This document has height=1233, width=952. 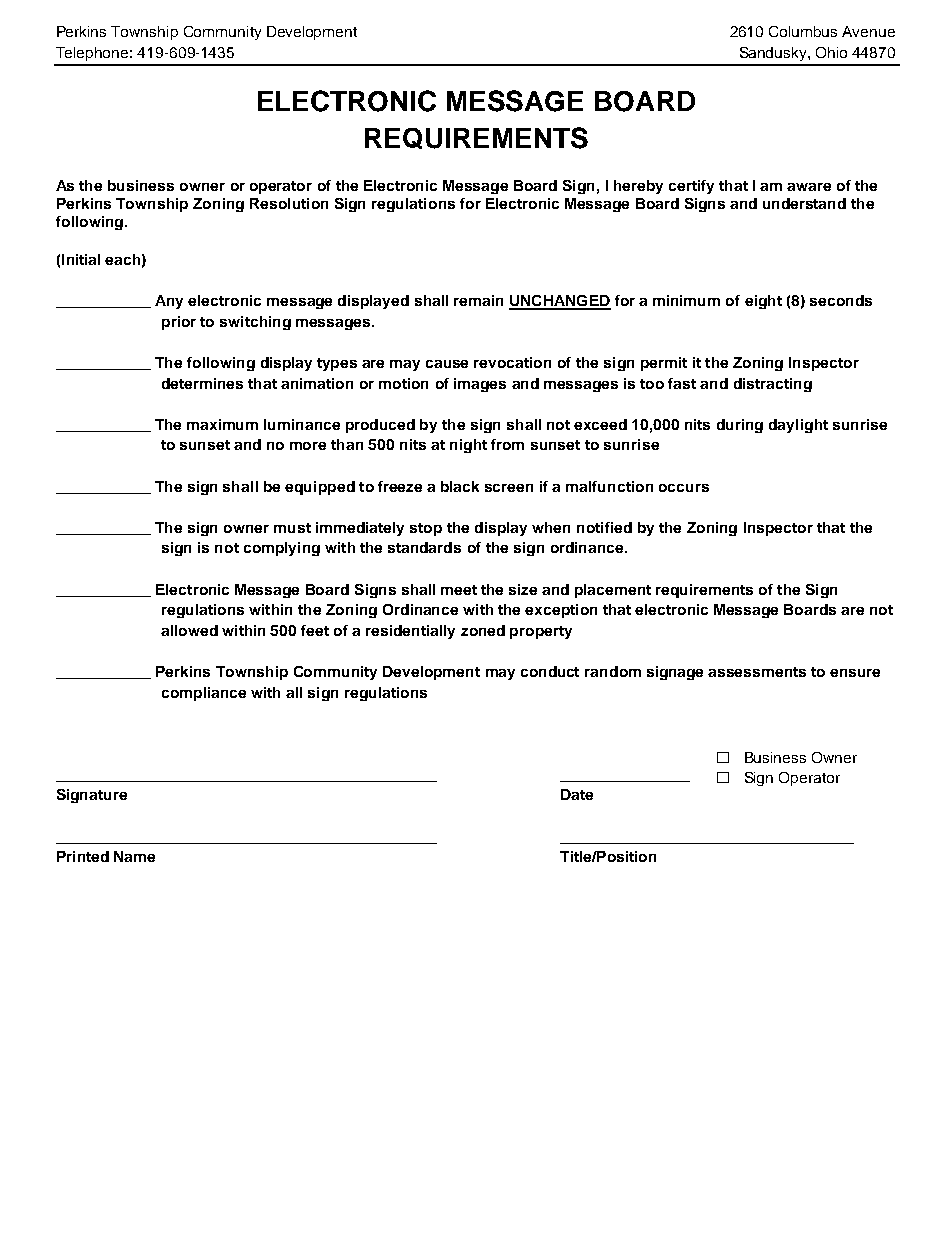 I want to click on night, so click(x=468, y=446).
